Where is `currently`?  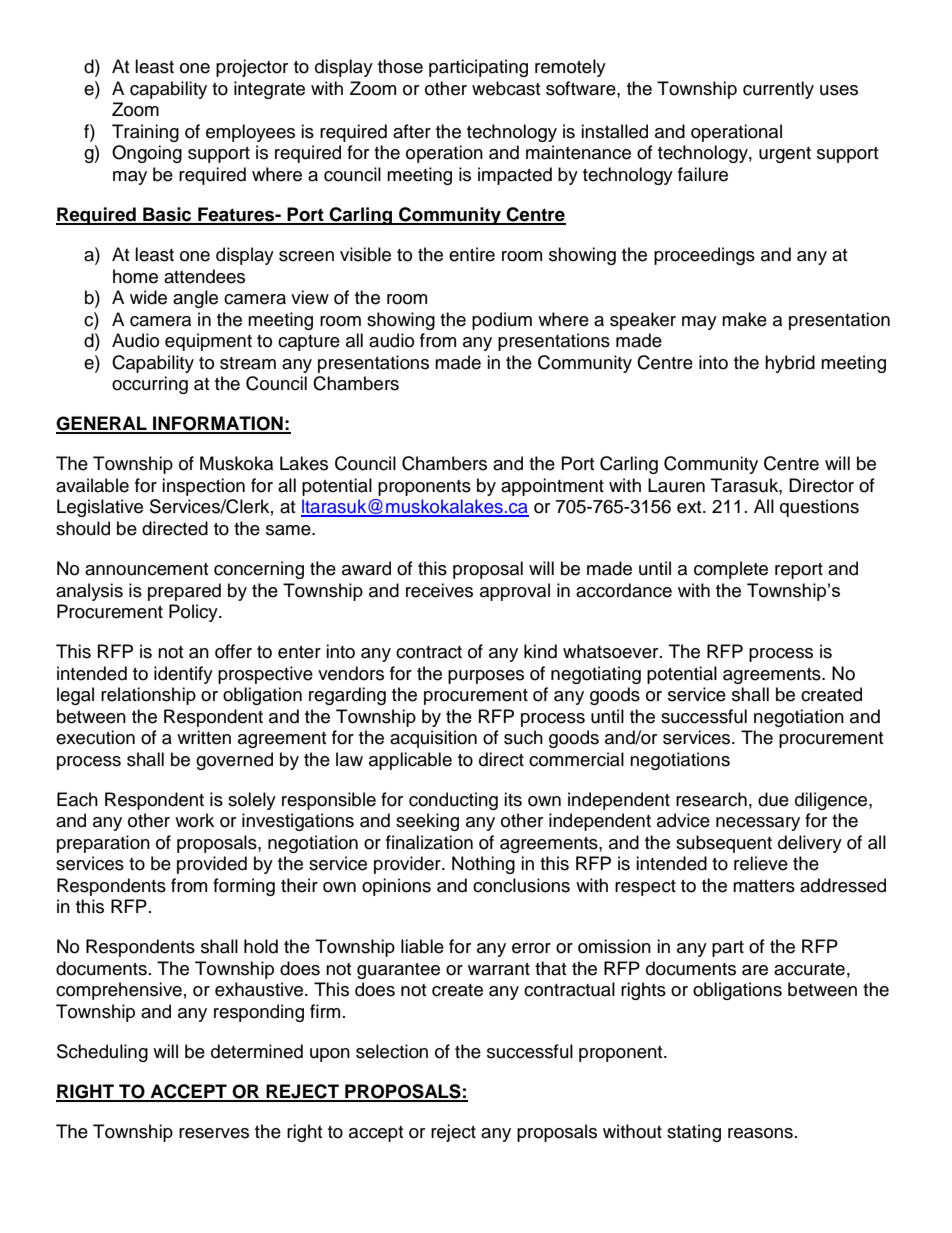
currently is located at coordinates (778, 90).
